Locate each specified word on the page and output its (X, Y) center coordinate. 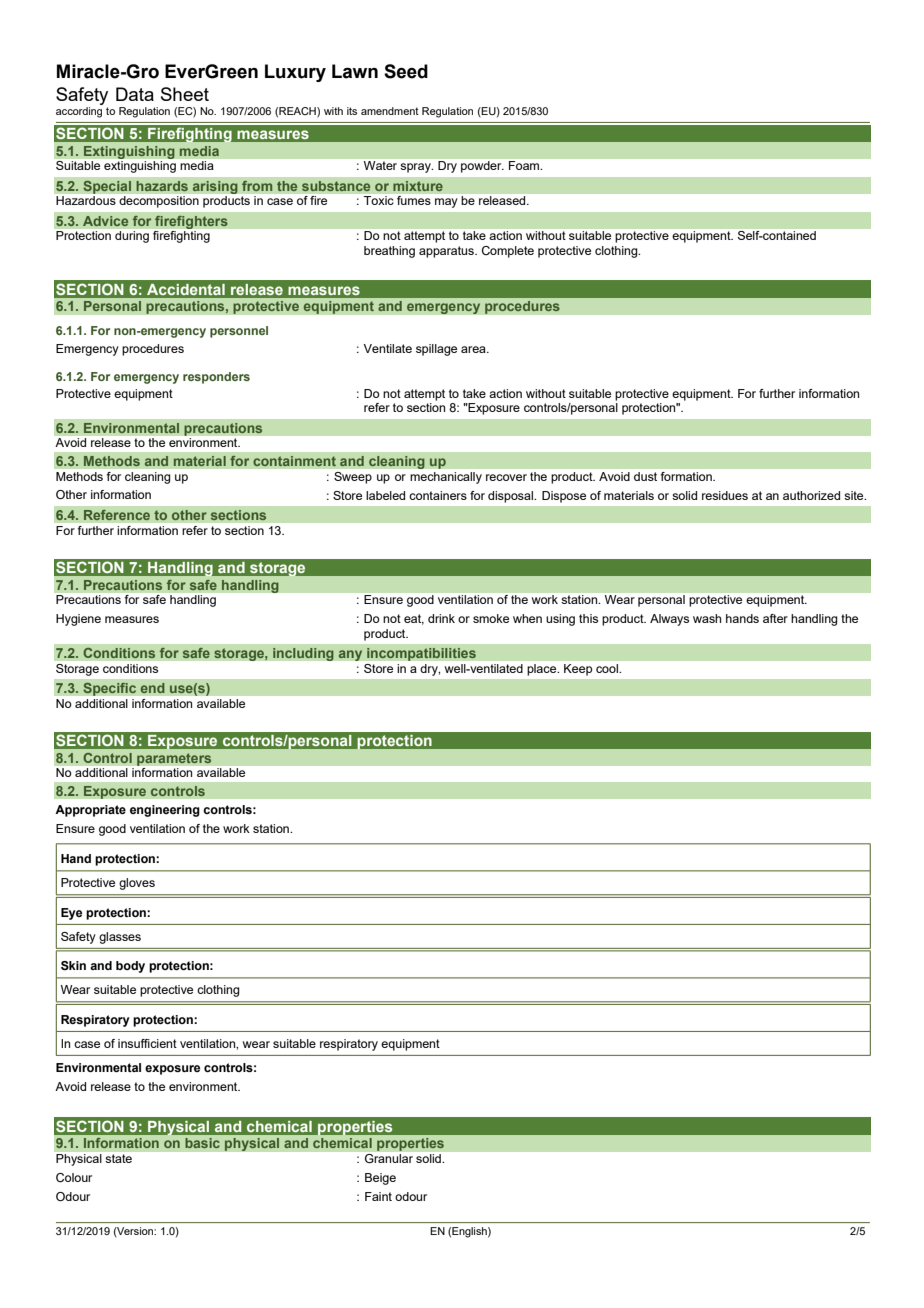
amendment (390, 111)
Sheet (185, 94)
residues (725, 495)
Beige (380, 1179)
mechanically (446, 478)
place (543, 670)
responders (216, 378)
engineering (165, 811)
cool (607, 668)
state (119, 1158)
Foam (525, 165)
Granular (389, 1158)
